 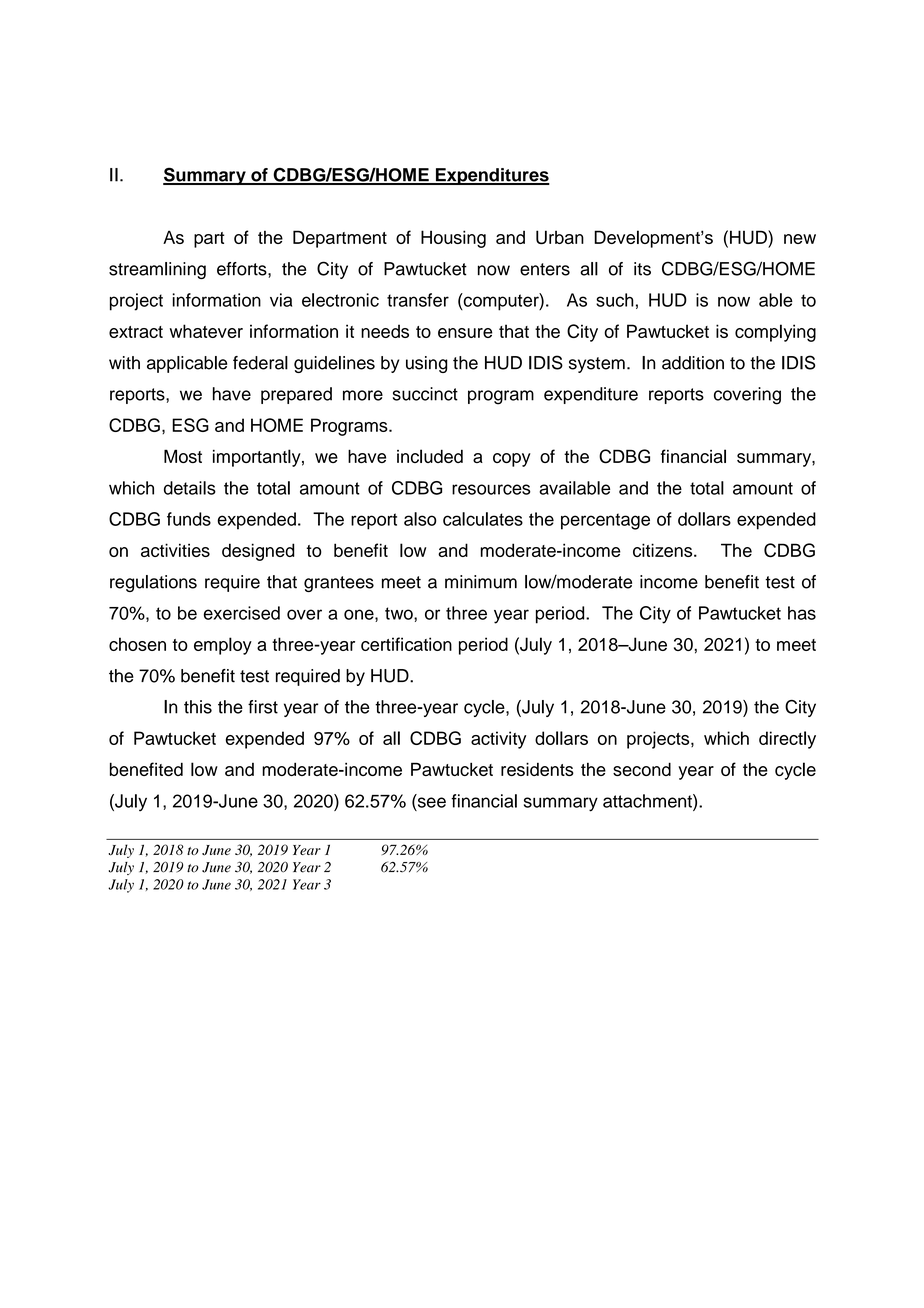 What do you see at coordinates (605, 521) in the screenshot?
I see `percentage` at bounding box center [605, 521].
